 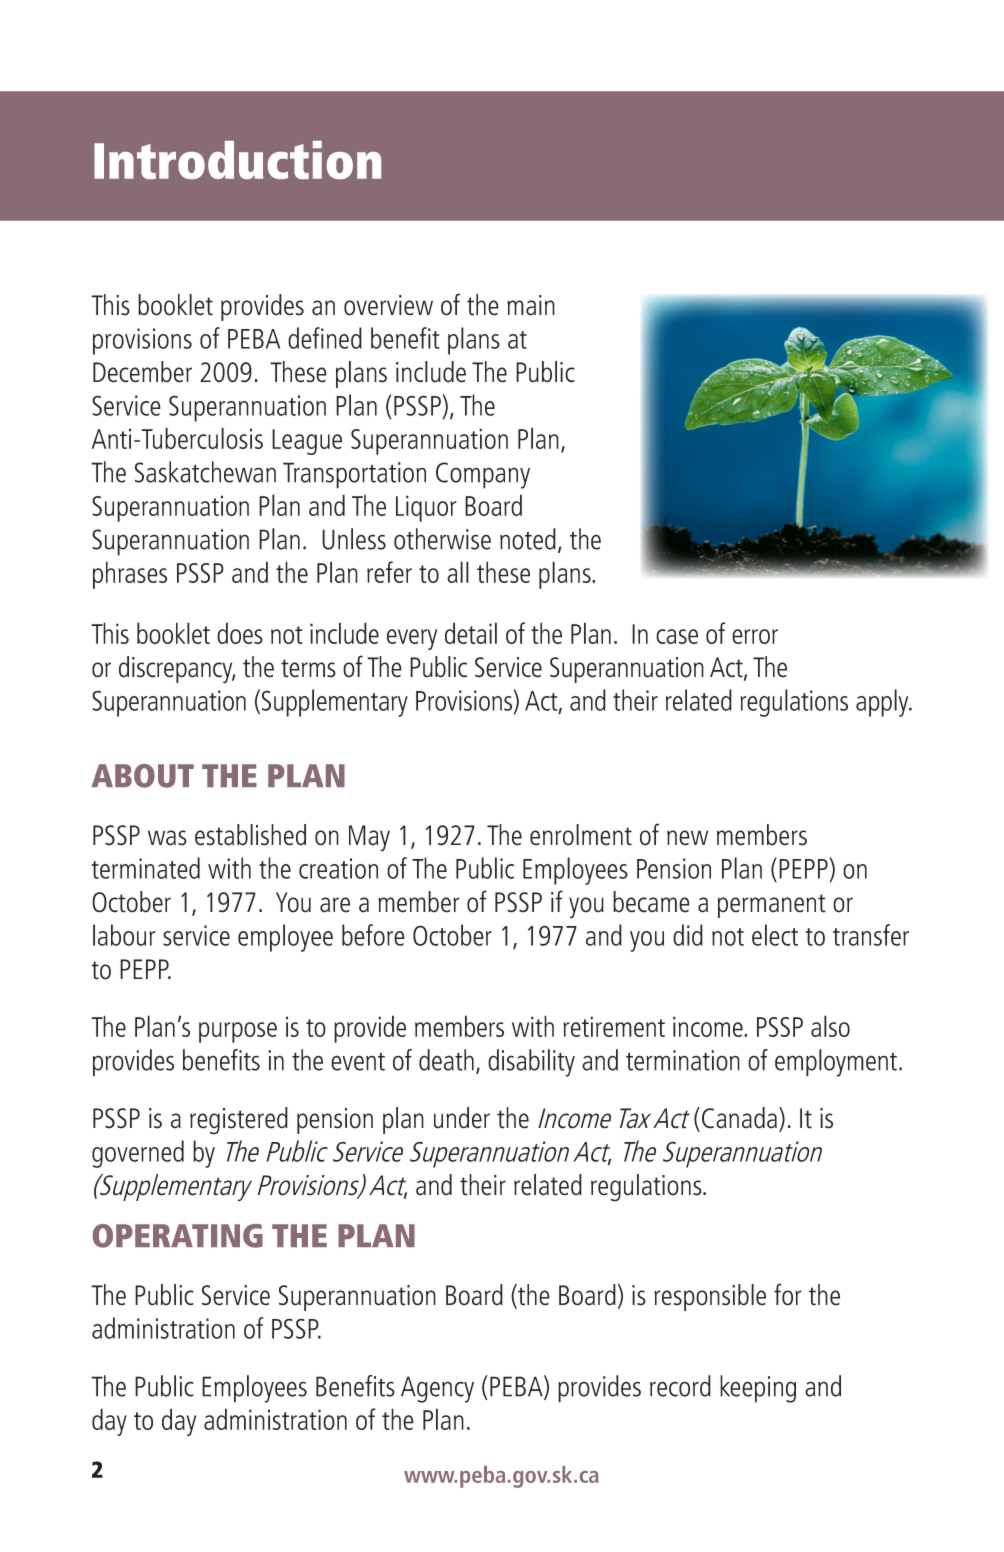 What do you see at coordinates (883, 703) in the image?
I see `apply` at bounding box center [883, 703].
